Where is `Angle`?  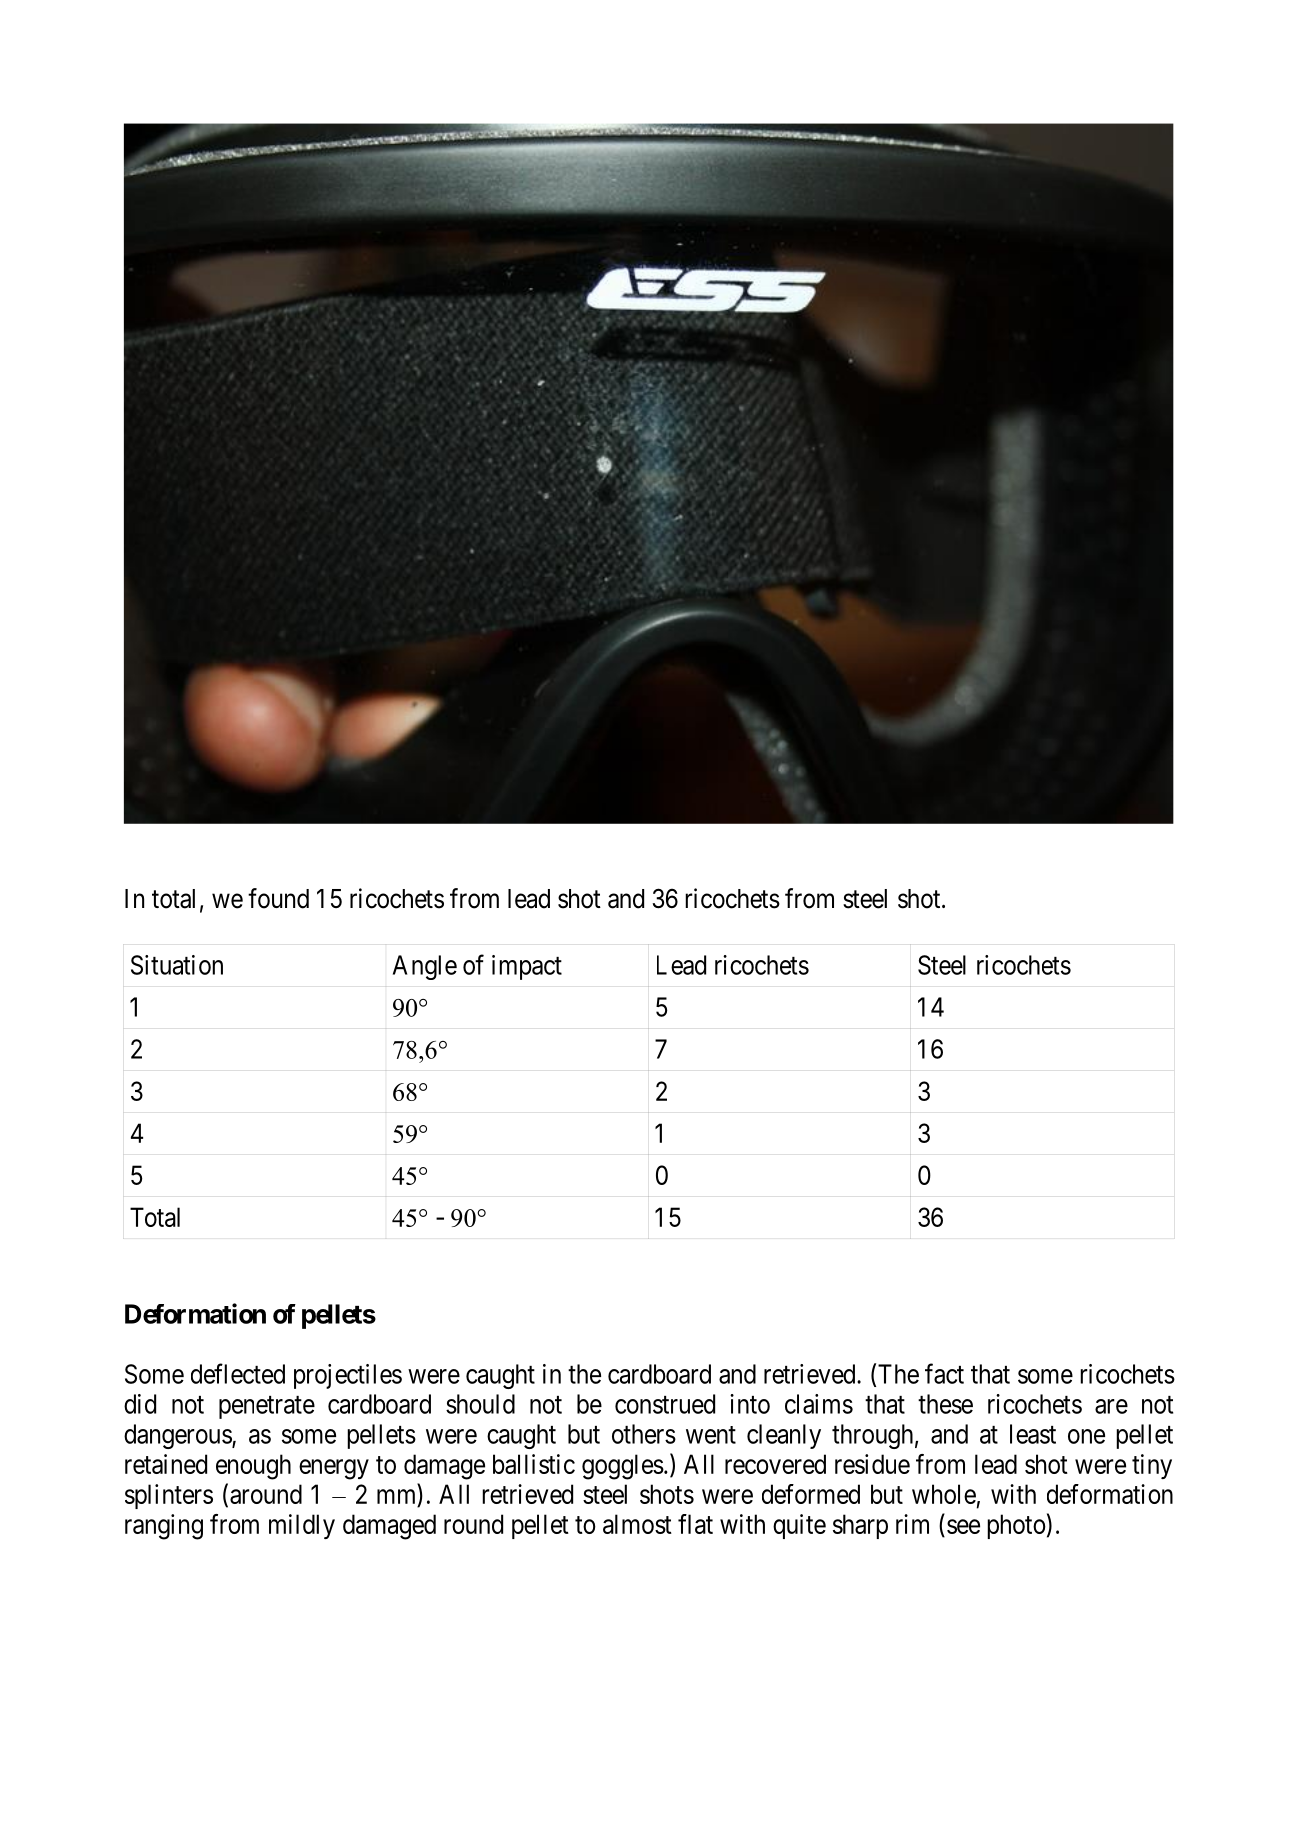
Angle is located at coordinates (425, 967).
